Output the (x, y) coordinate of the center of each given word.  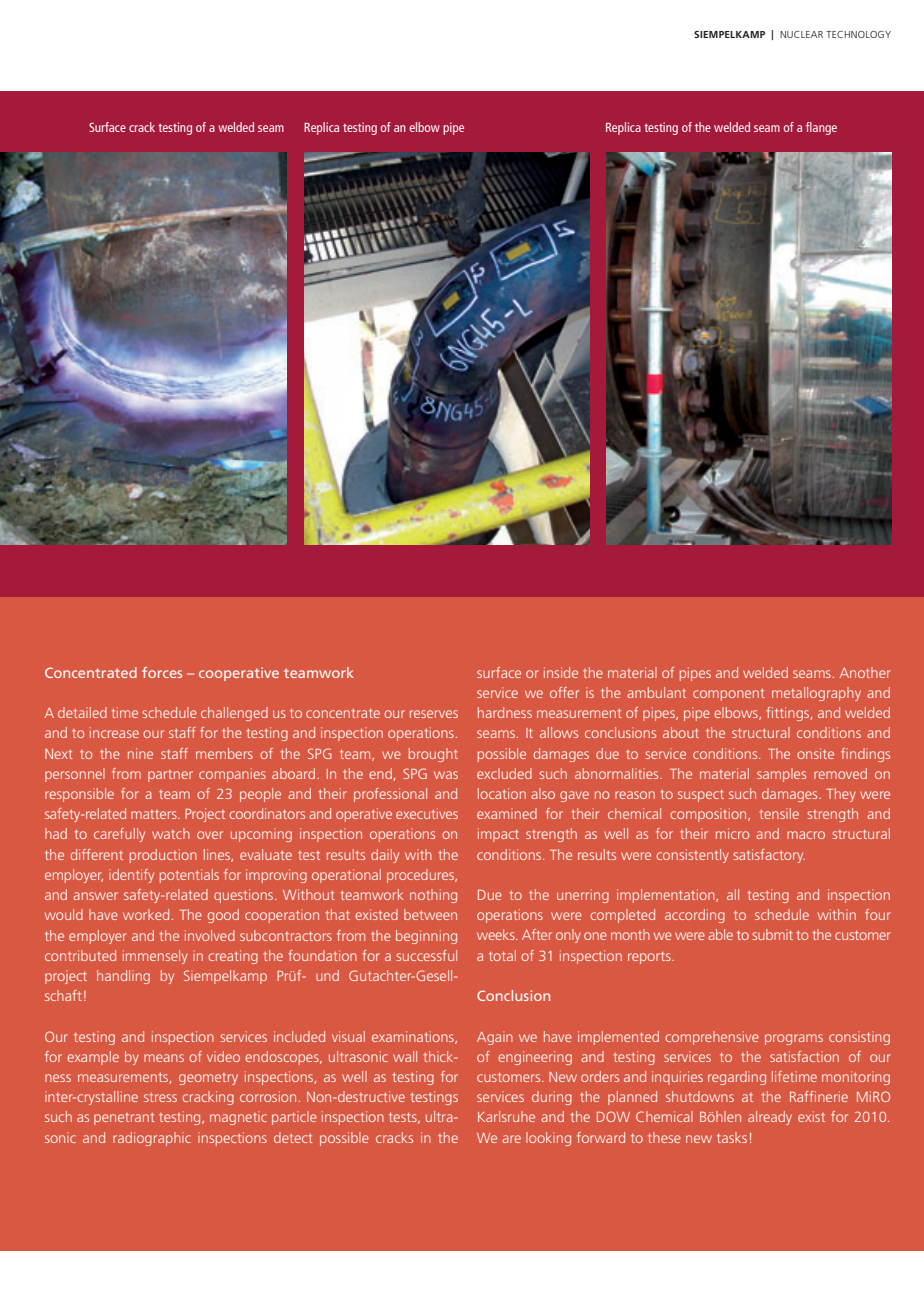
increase (114, 732)
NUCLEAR (801, 34)
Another (865, 672)
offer (564, 692)
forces (162, 672)
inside (561, 672)
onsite (815, 753)
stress (160, 1097)
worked (146, 914)
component (729, 695)
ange (825, 130)
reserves (434, 714)
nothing (433, 896)
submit (772, 934)
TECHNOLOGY (858, 34)
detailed (82, 712)
